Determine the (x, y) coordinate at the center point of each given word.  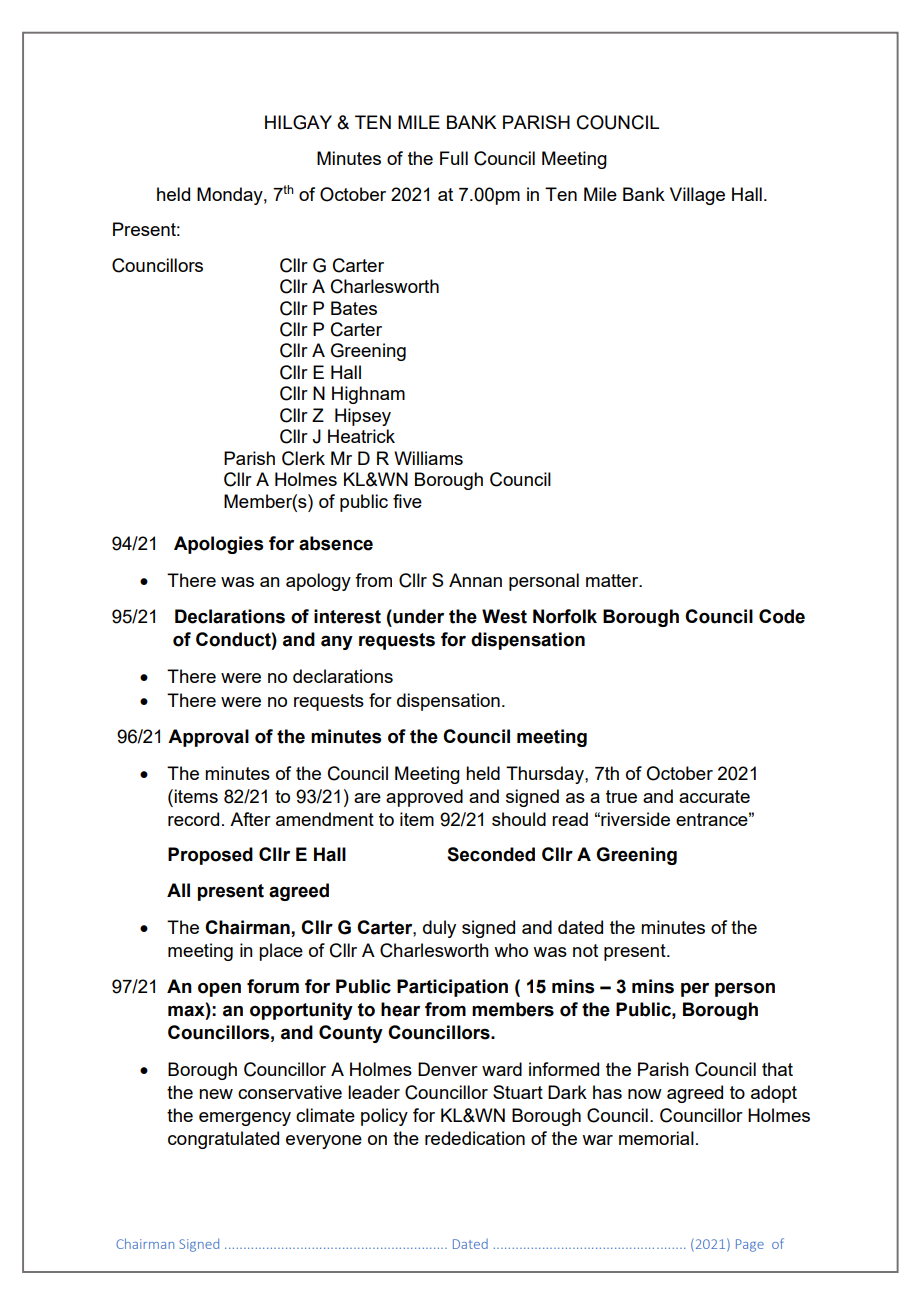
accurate (714, 796)
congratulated (223, 1140)
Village (697, 196)
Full (454, 158)
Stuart (518, 1092)
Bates (354, 308)
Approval (208, 738)
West (504, 616)
